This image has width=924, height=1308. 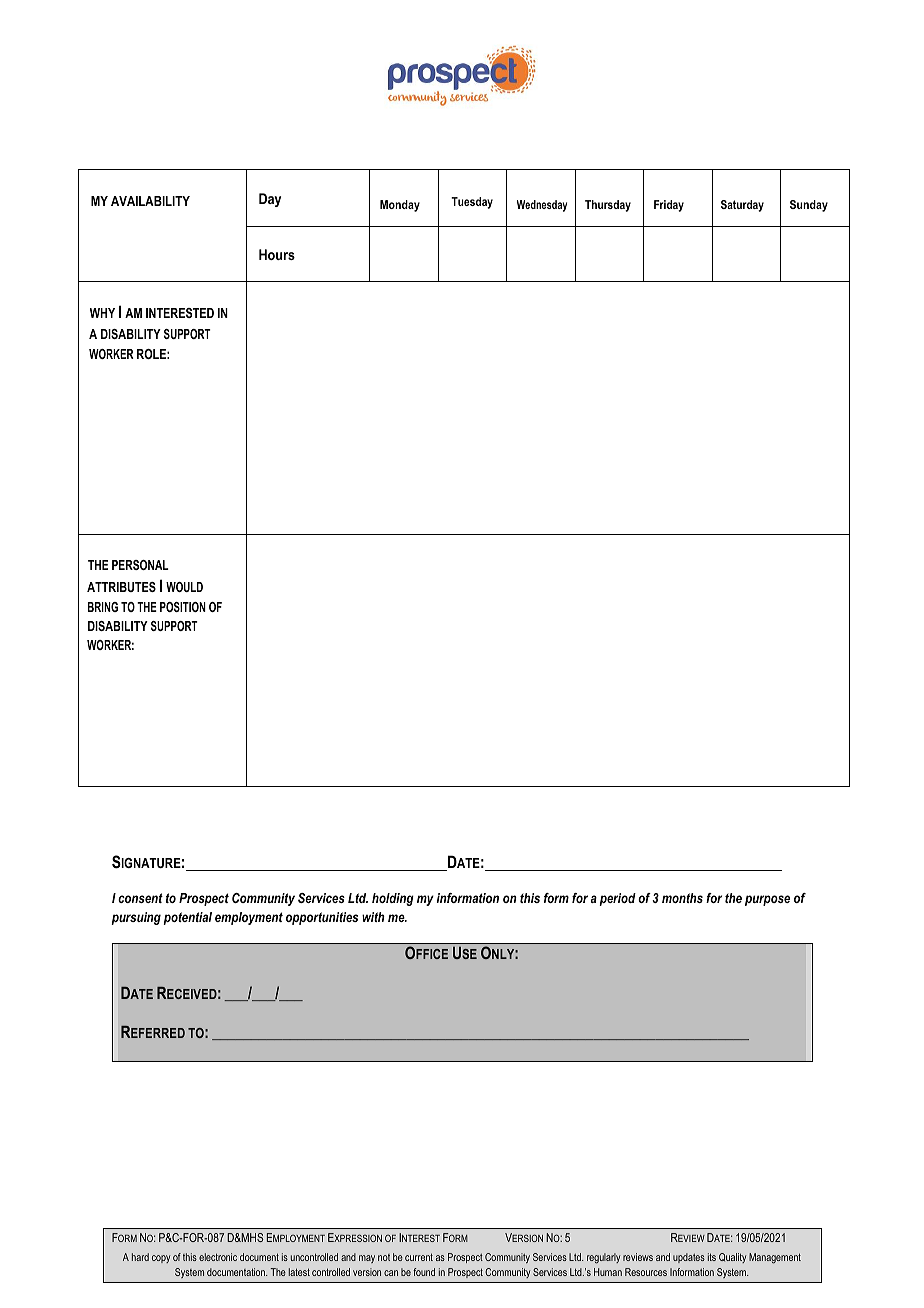 I want to click on POSITION, so click(x=183, y=607).
